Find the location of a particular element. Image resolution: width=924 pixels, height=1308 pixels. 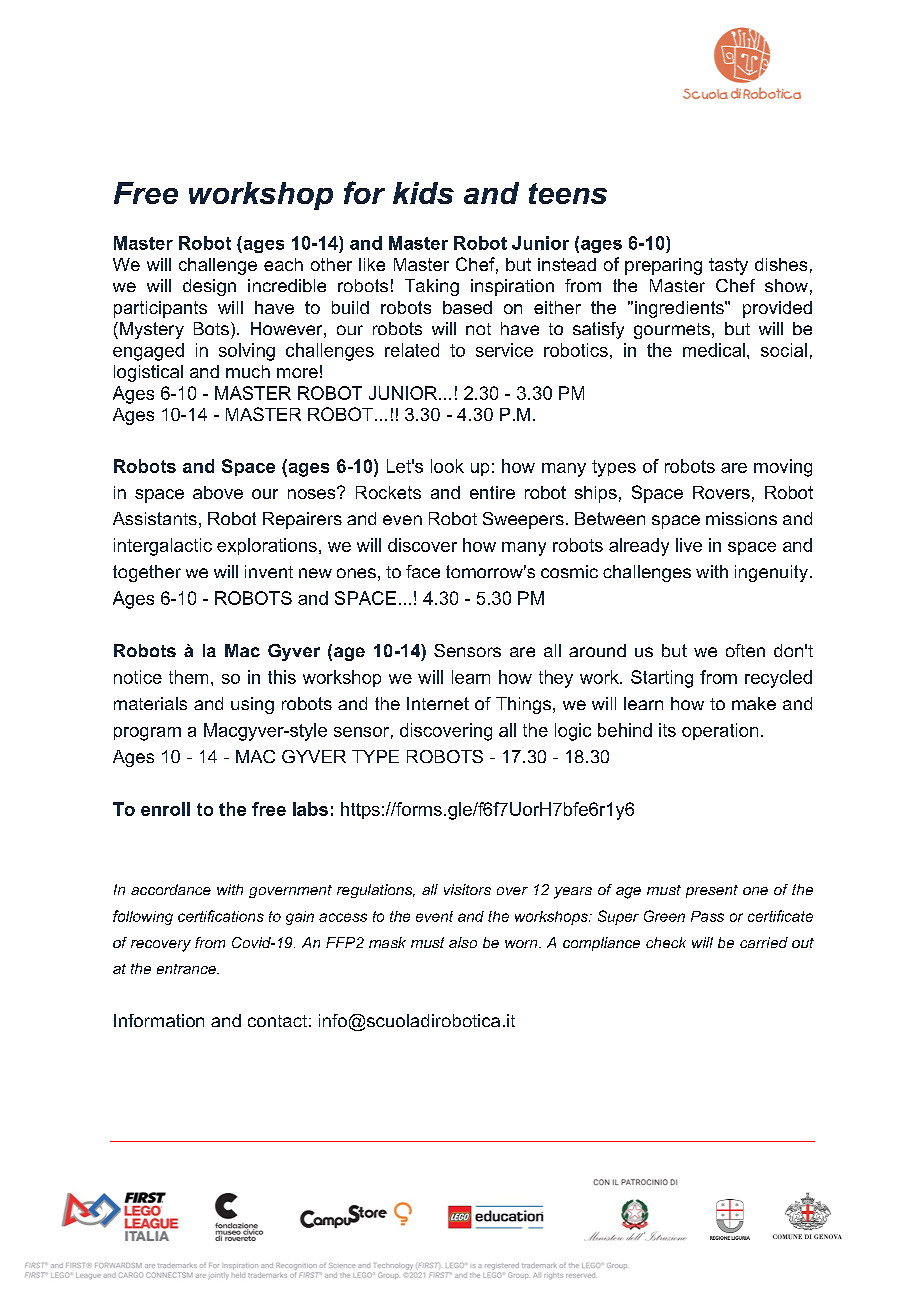

above is located at coordinates (218, 492).
